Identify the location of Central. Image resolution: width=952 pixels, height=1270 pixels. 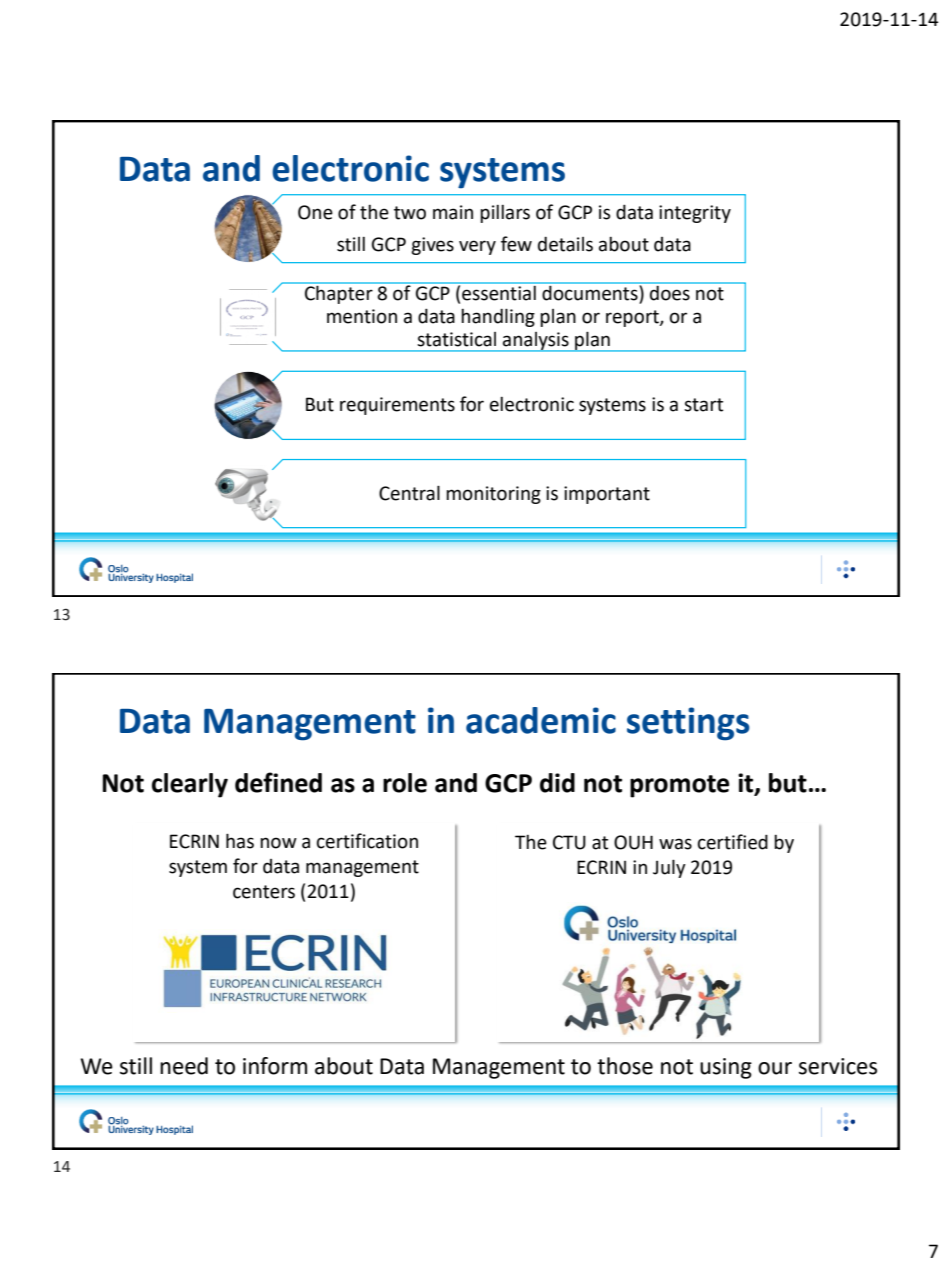
(409, 493).
